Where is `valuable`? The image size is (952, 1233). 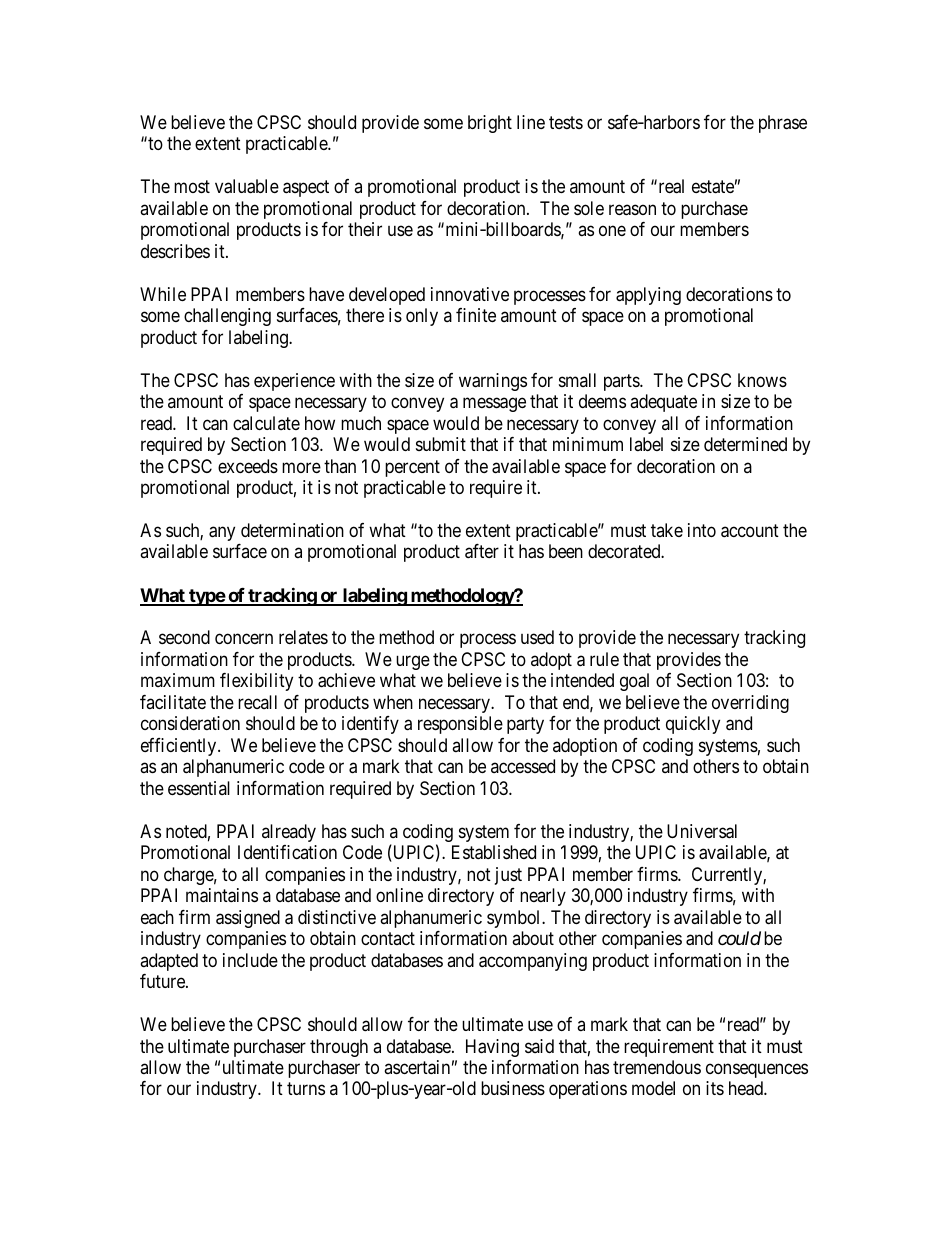 valuable is located at coordinates (247, 186).
